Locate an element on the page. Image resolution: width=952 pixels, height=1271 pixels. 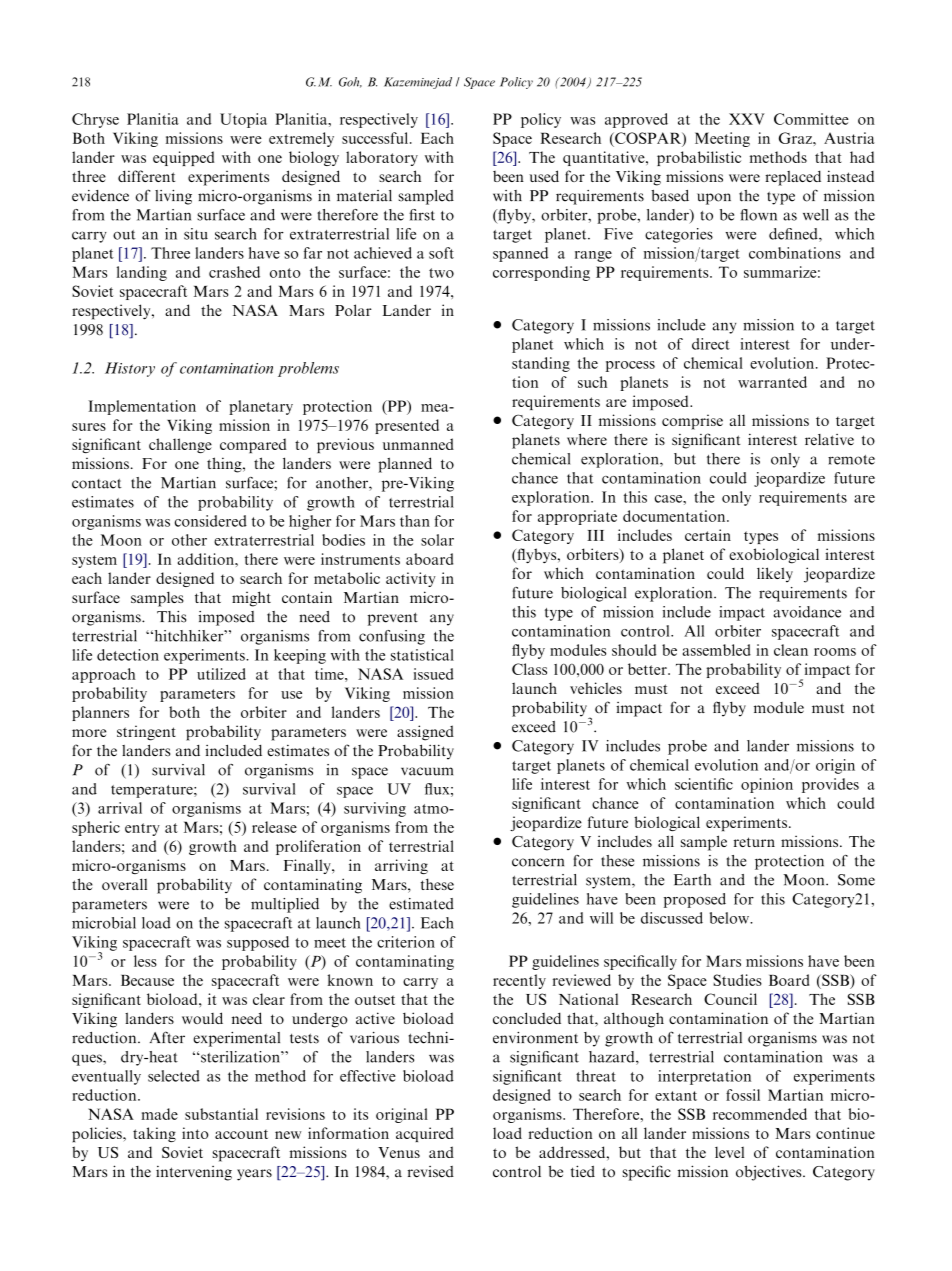
criterion is located at coordinates (406, 942).
